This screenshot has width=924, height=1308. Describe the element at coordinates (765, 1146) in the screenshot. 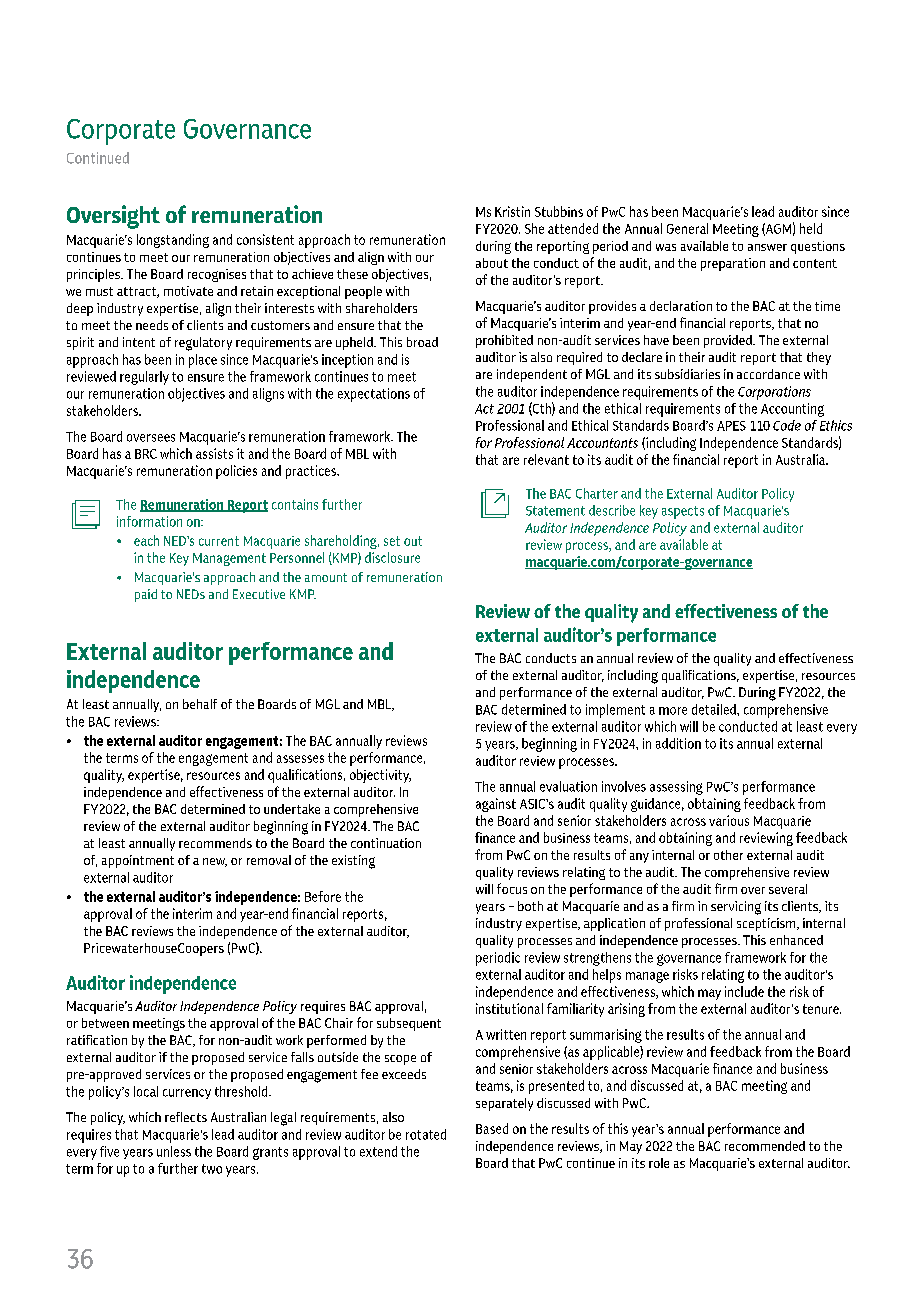

I see `recommended` at that location.
